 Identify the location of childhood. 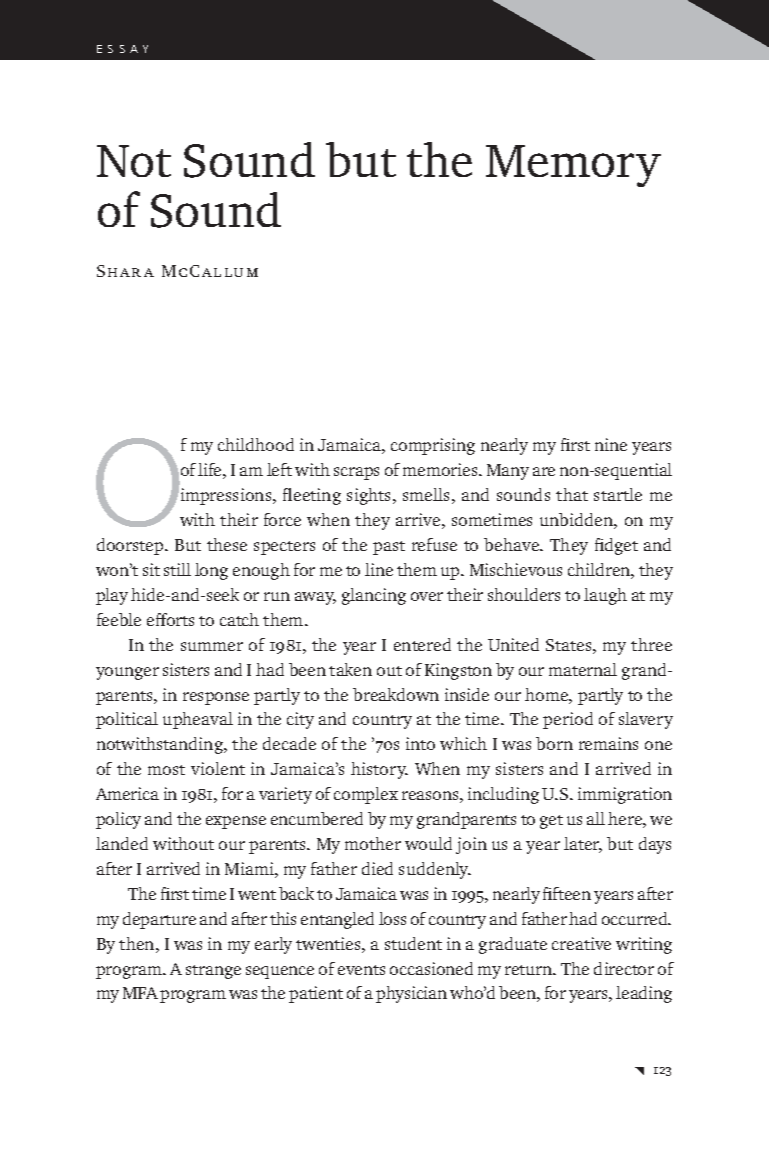
(256, 444).
